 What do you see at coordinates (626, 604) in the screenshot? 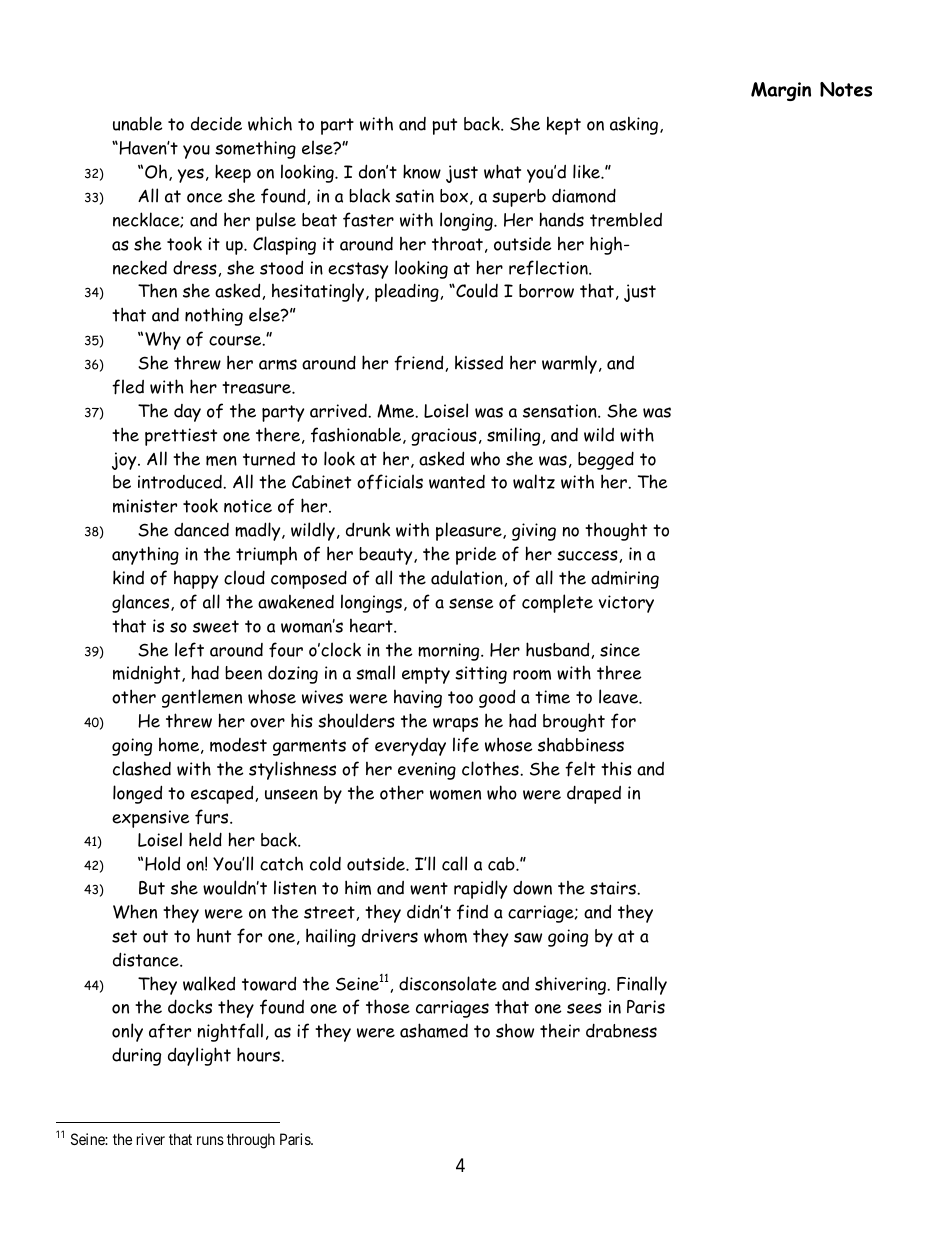
I see `victory` at bounding box center [626, 604].
